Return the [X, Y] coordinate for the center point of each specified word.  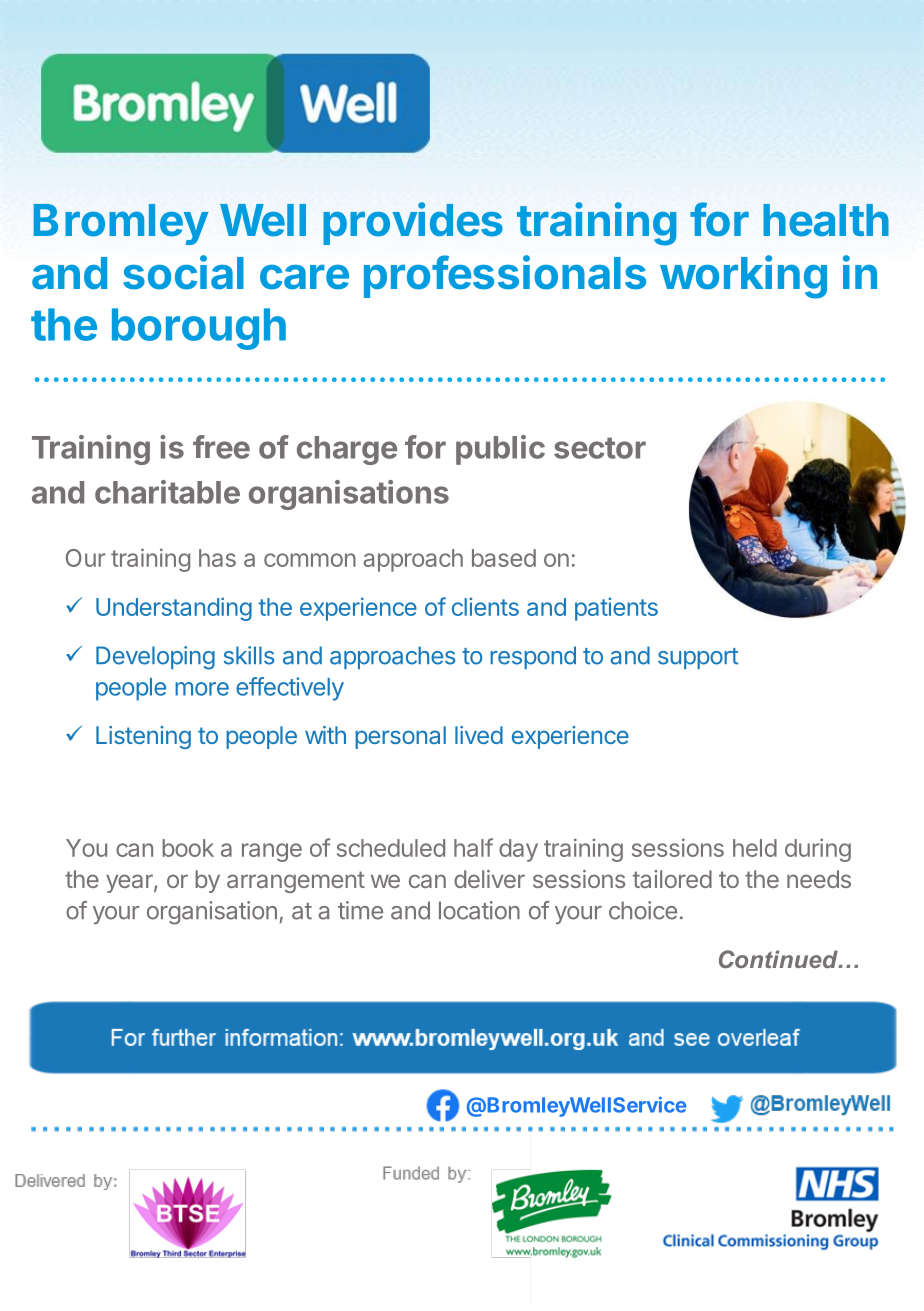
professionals [505, 276]
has [217, 558]
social [183, 272]
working [743, 277]
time [360, 910]
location [479, 910]
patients [616, 609]
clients [485, 606]
